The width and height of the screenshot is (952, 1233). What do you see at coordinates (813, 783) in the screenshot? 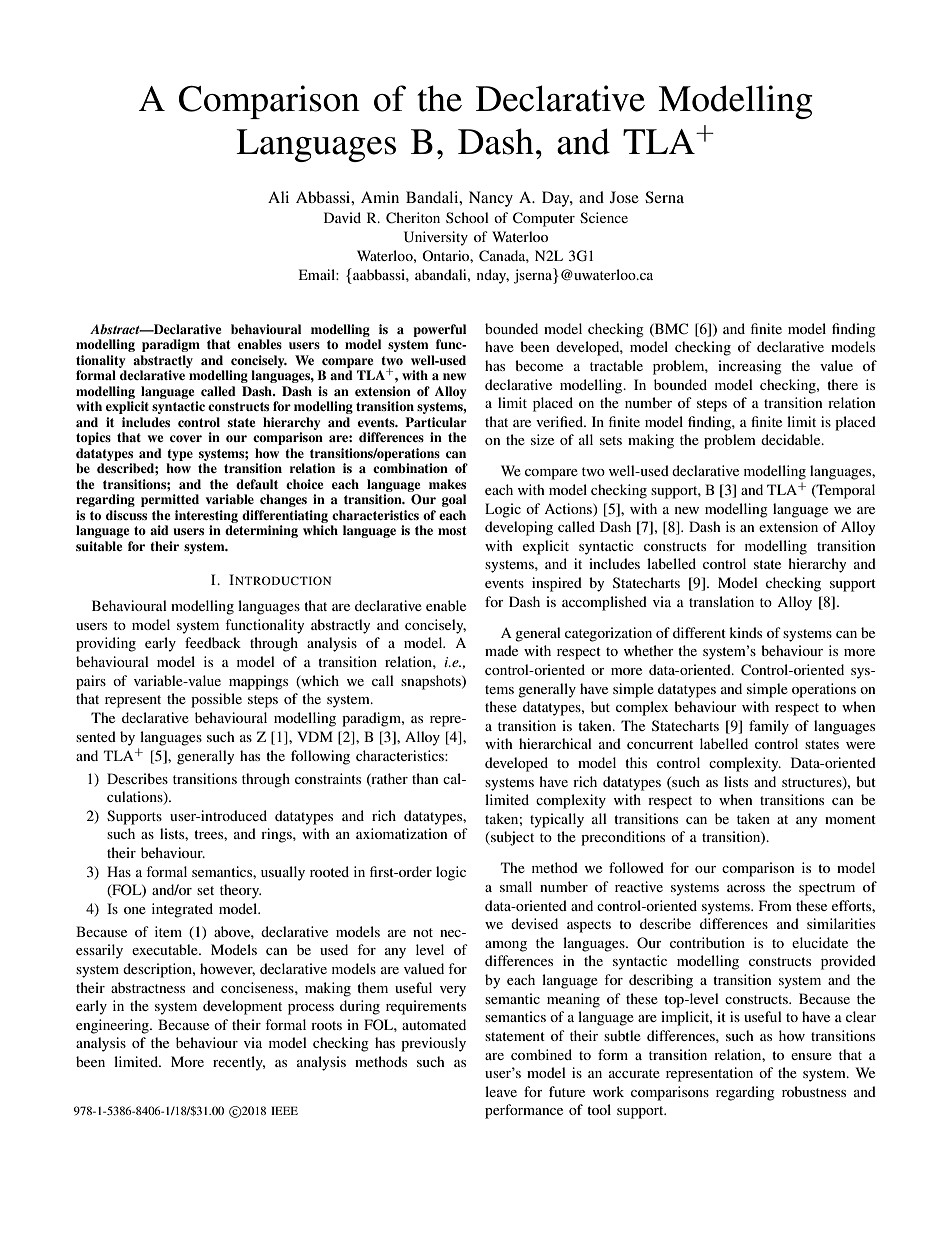
I see `structures` at bounding box center [813, 783].
